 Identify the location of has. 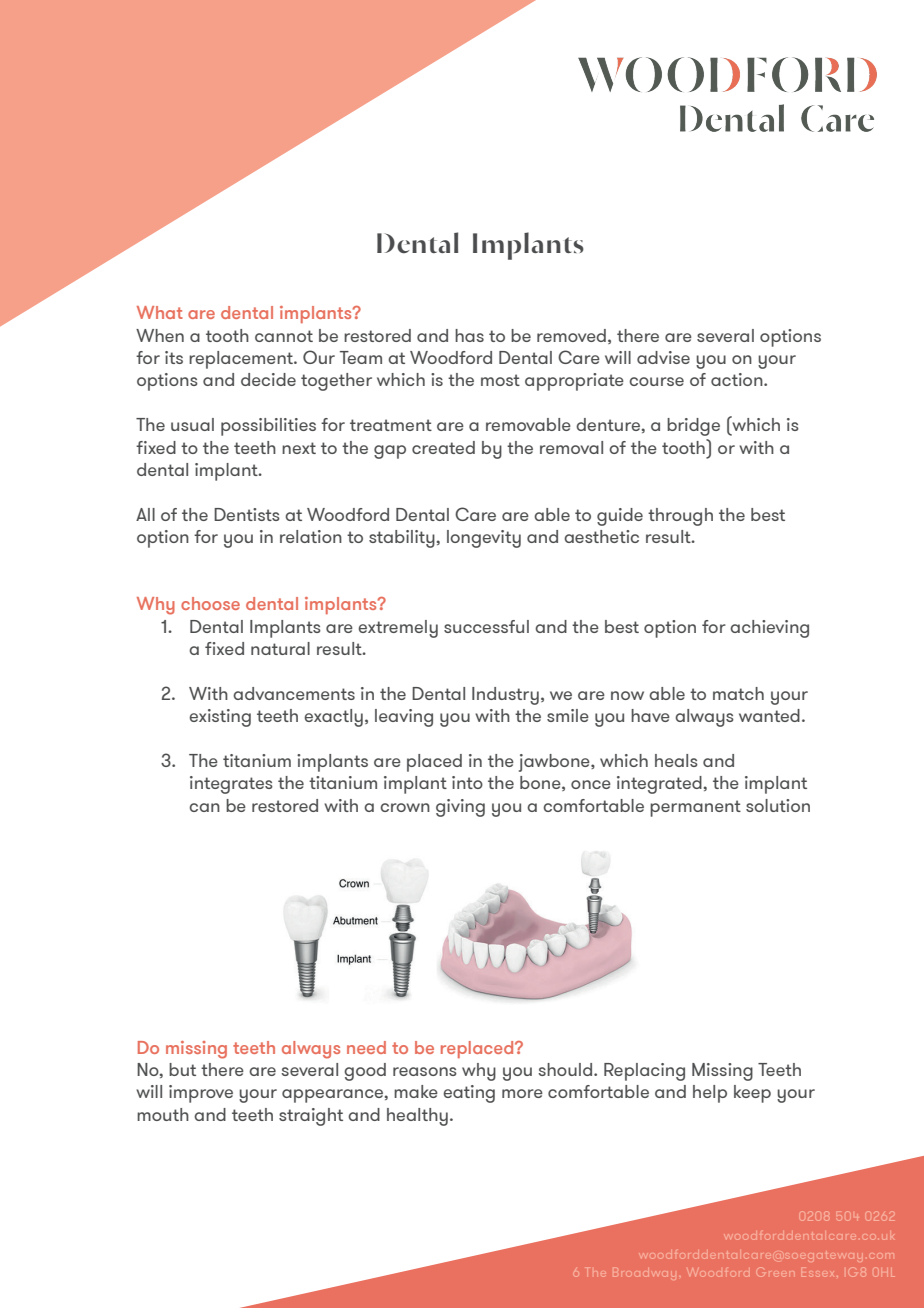
(469, 335).
